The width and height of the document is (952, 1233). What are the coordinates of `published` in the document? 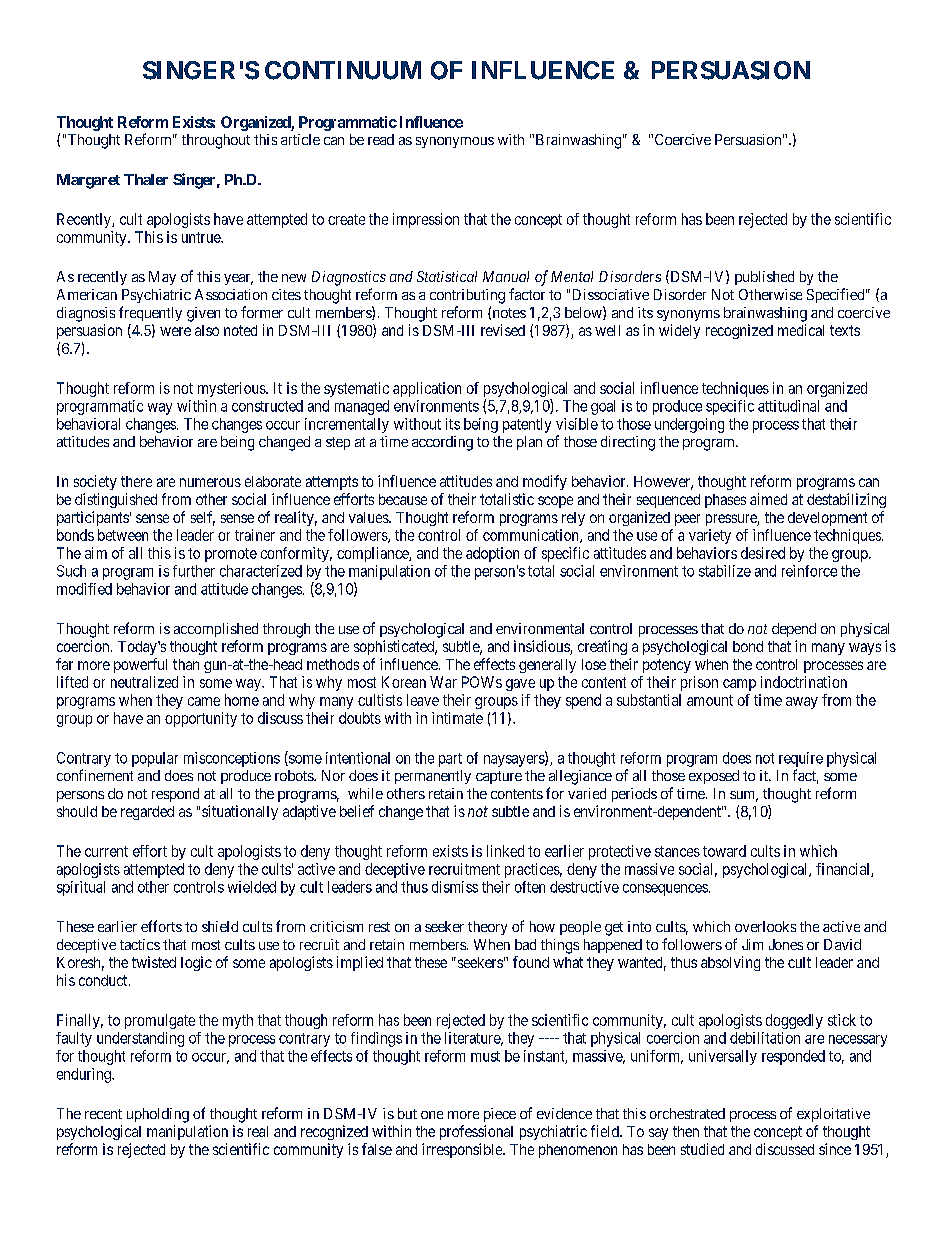 It's located at (764, 278).
